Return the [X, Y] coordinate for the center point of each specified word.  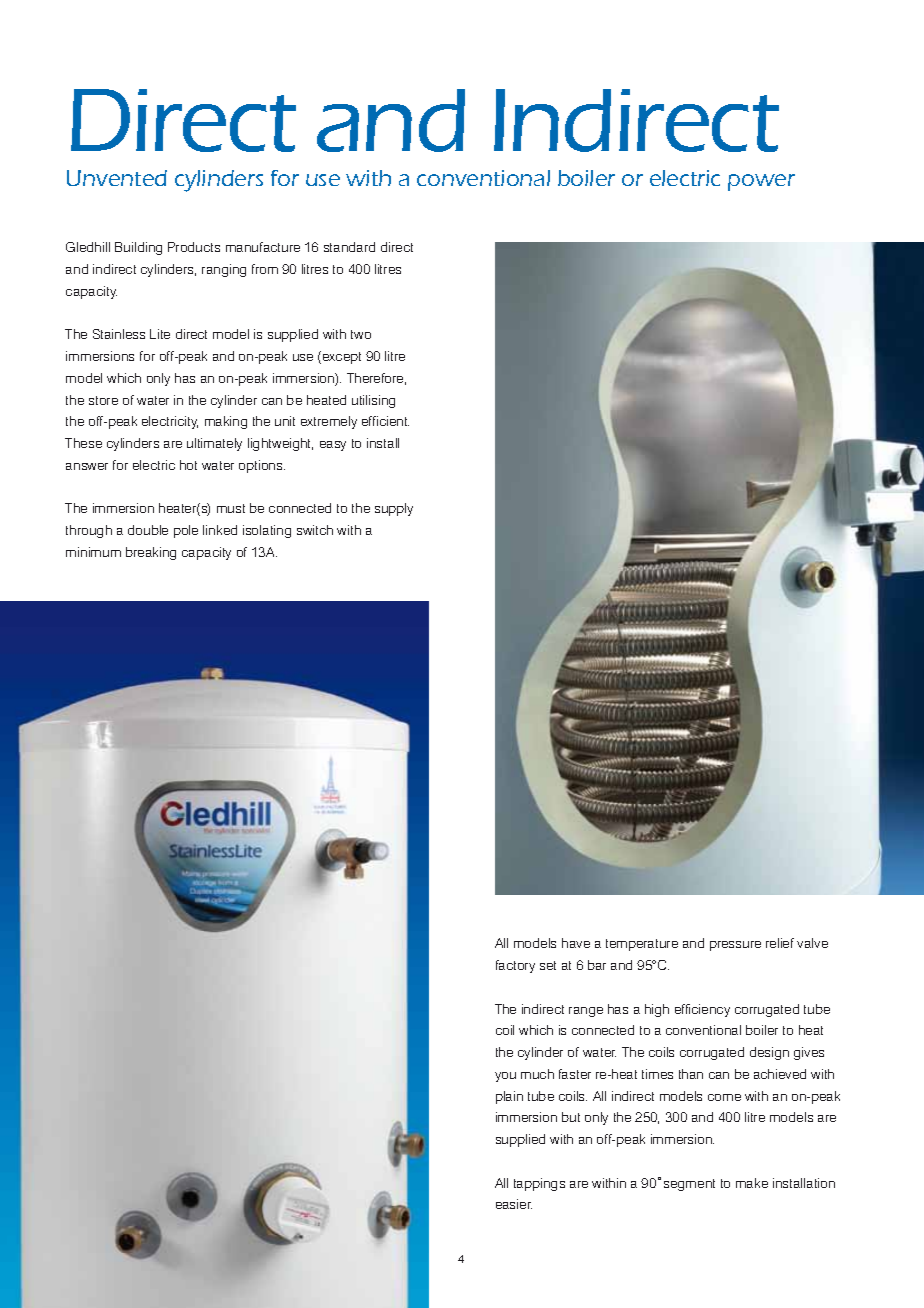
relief [780, 943]
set [548, 965]
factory [515, 966]
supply [394, 509]
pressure [735, 946]
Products [194, 247]
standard [349, 247]
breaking [151, 553]
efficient [385, 421]
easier [514, 1204]
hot [188, 465]
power [761, 182]
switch [315, 530]
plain [509, 1097]
